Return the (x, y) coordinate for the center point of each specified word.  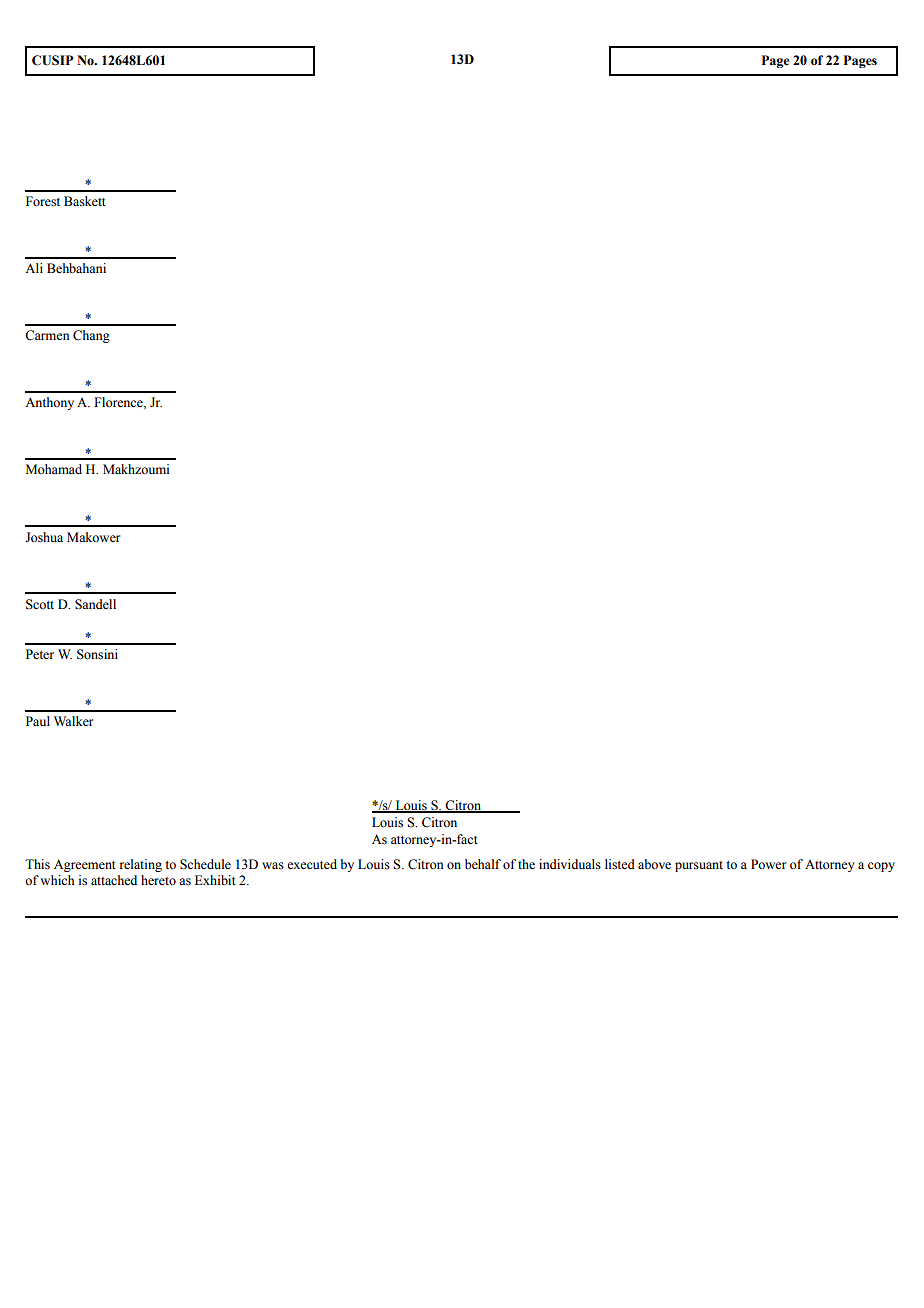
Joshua (44, 537)
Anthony (49, 403)
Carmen (47, 335)
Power (768, 864)
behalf (483, 864)
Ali (34, 268)
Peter (40, 654)
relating (141, 865)
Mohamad (54, 469)
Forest (43, 201)
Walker (73, 721)
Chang (91, 336)
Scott (40, 604)
